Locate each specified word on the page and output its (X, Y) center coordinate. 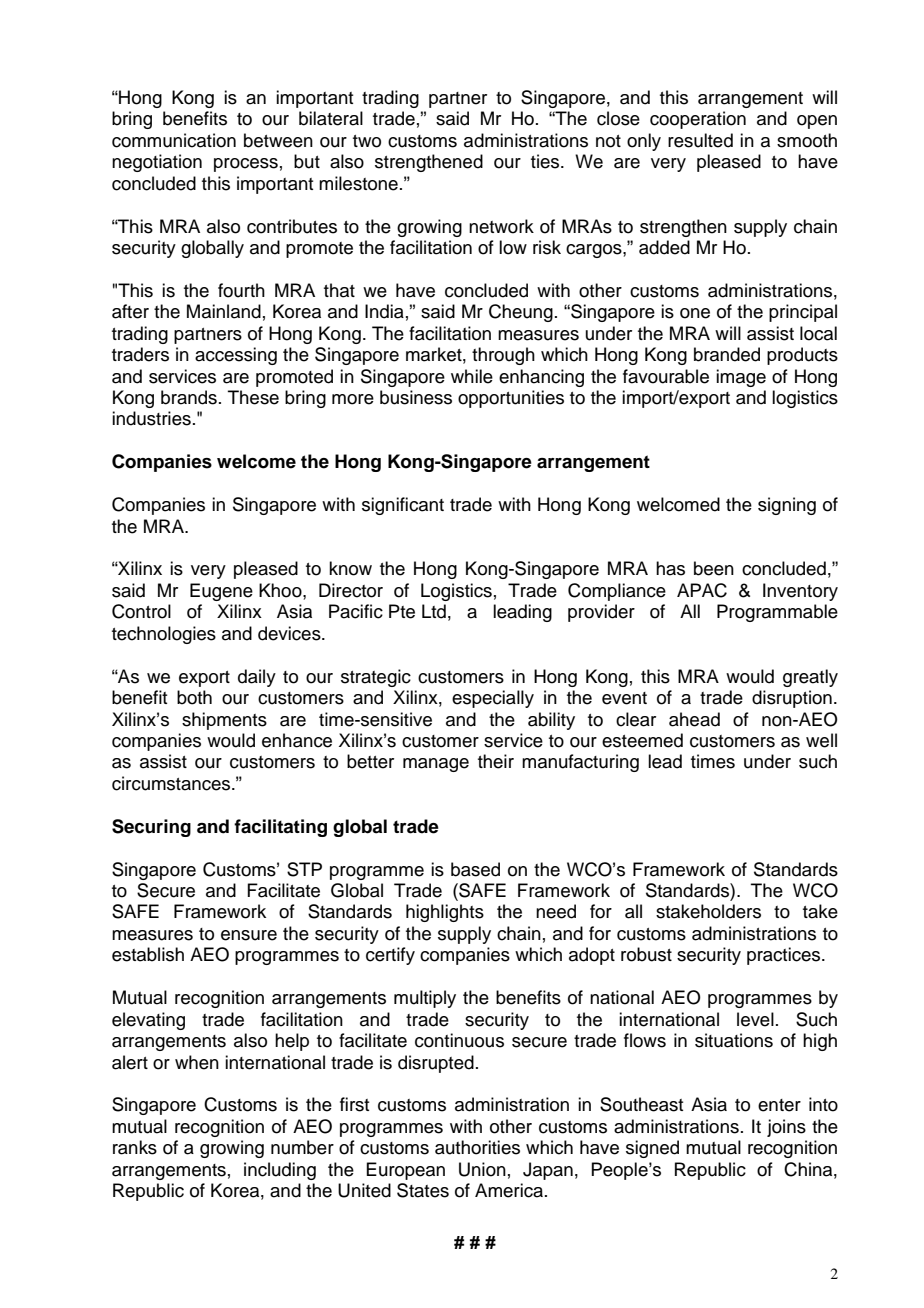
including (280, 1171)
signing (787, 506)
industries (151, 418)
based (475, 869)
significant (403, 506)
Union (482, 1169)
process (246, 165)
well (821, 740)
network (501, 226)
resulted (700, 140)
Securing (151, 828)
